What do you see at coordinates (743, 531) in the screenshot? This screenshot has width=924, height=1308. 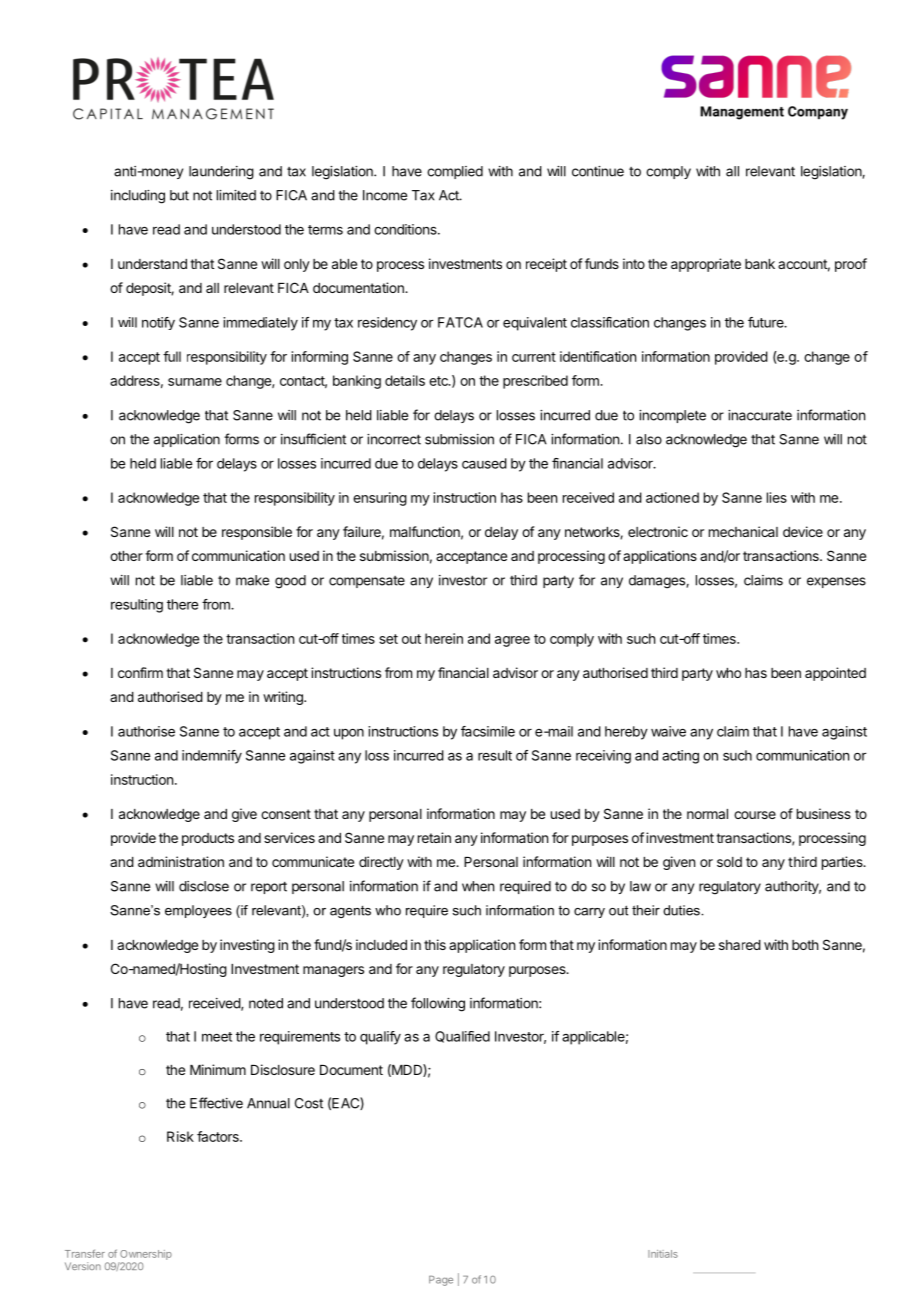 I see `mechanical` at bounding box center [743, 531].
